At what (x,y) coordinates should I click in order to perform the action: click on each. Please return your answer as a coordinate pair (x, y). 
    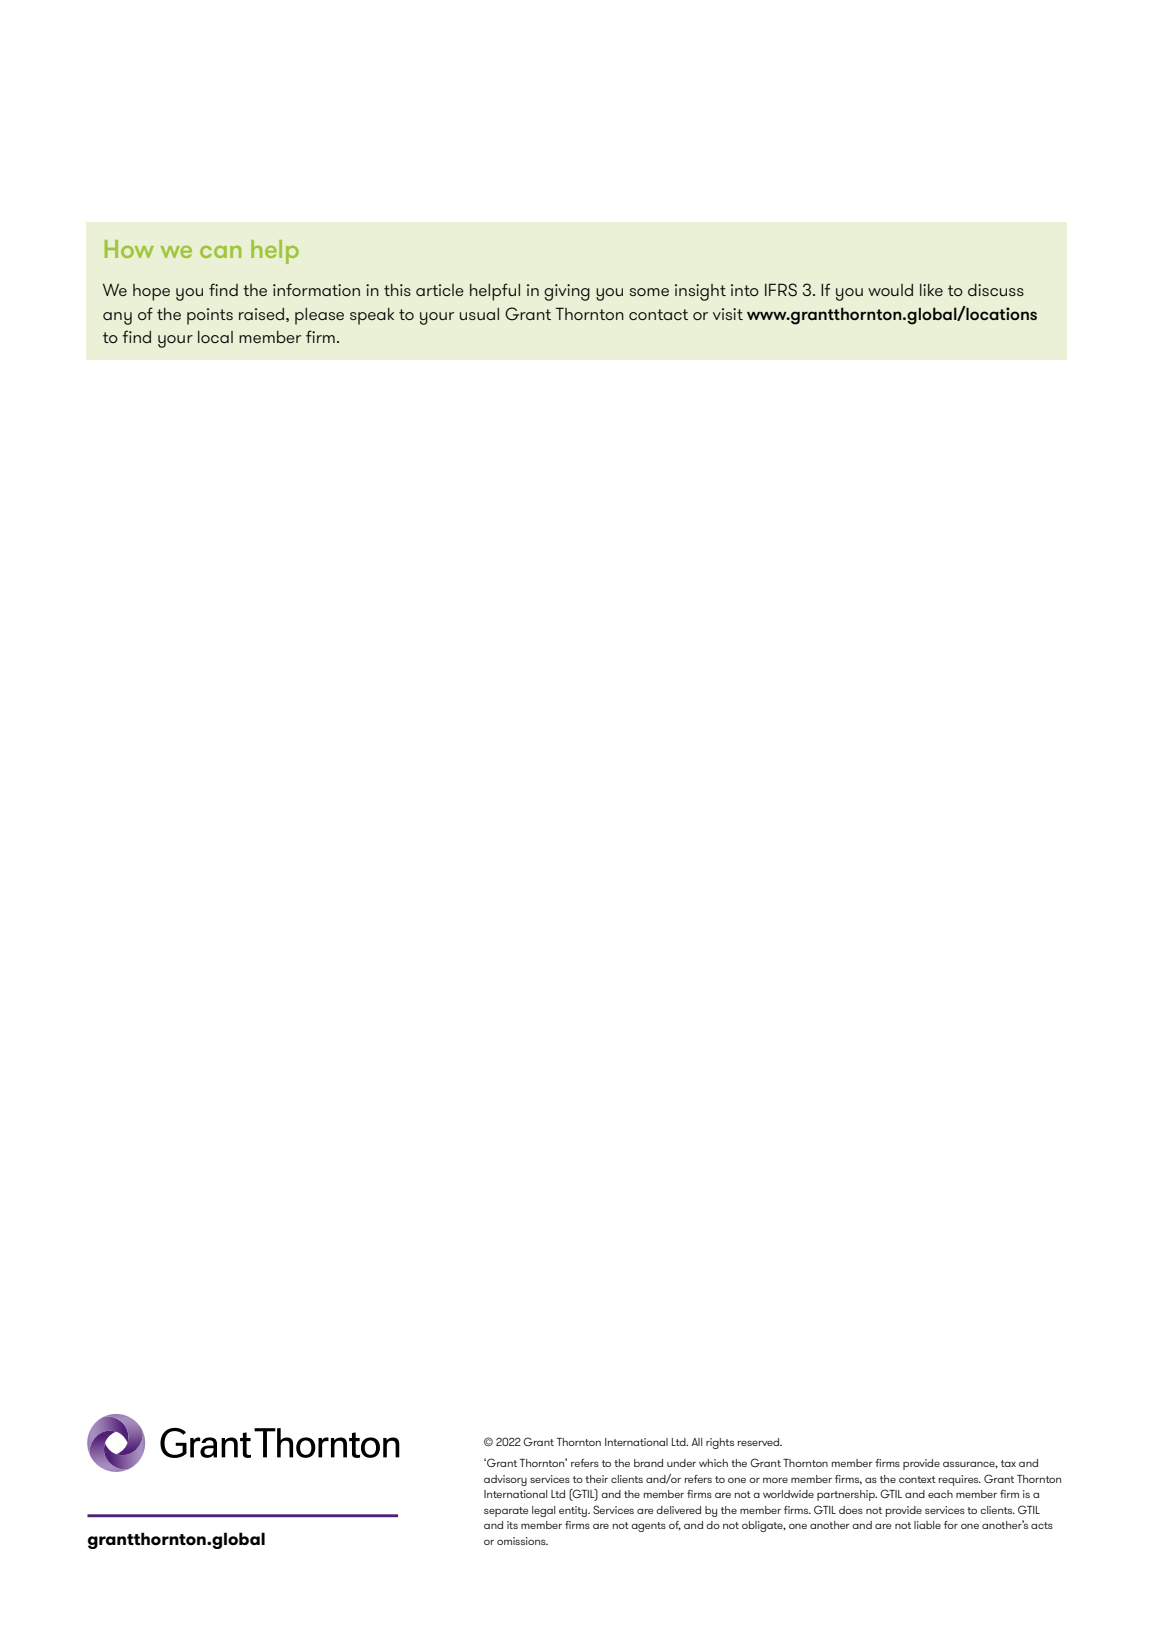
    Looking at the image, I should click on (940, 1494).
